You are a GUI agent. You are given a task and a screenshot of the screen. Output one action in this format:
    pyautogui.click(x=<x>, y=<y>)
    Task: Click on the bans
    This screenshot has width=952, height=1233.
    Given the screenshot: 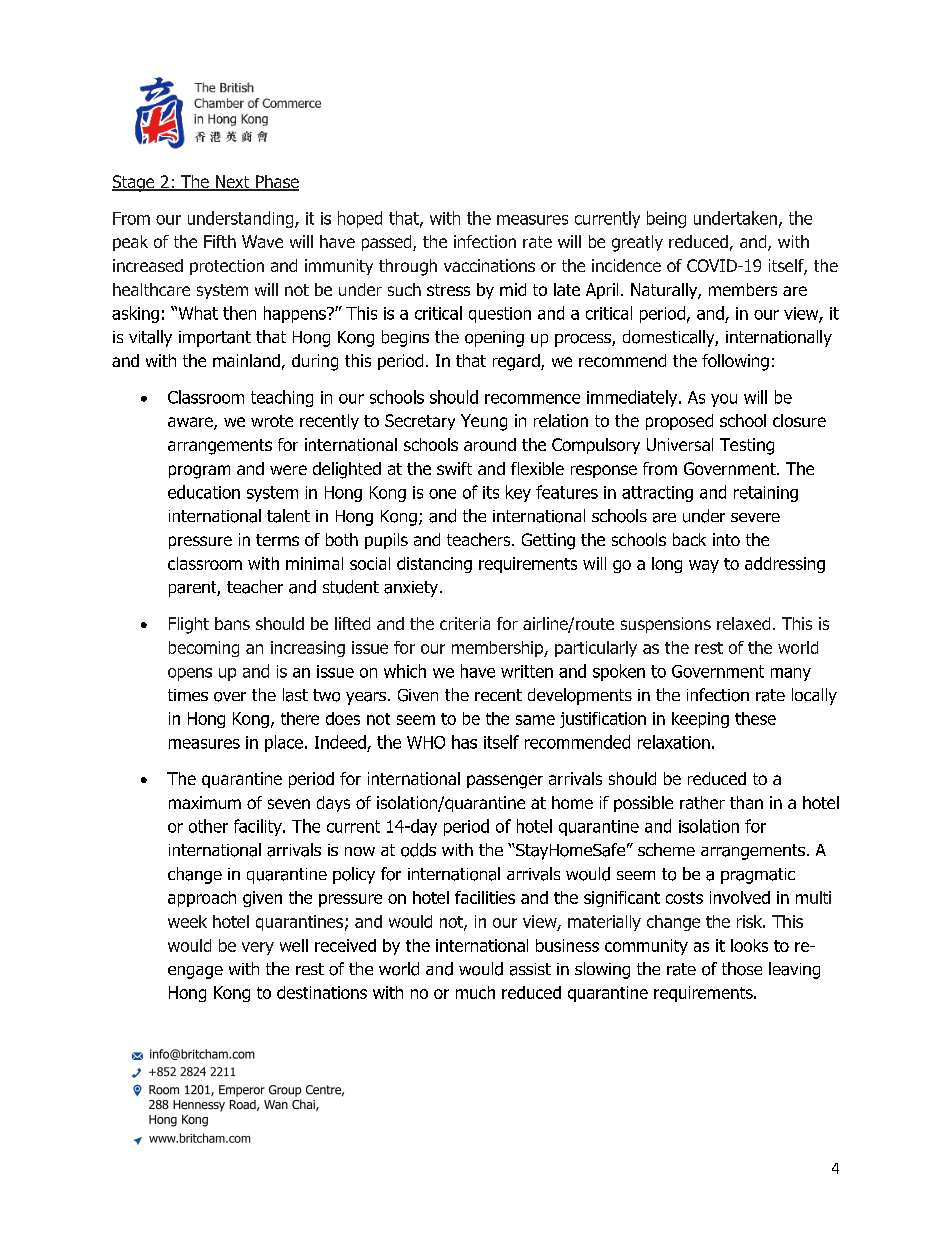 What is the action you would take?
    pyautogui.click(x=232, y=623)
